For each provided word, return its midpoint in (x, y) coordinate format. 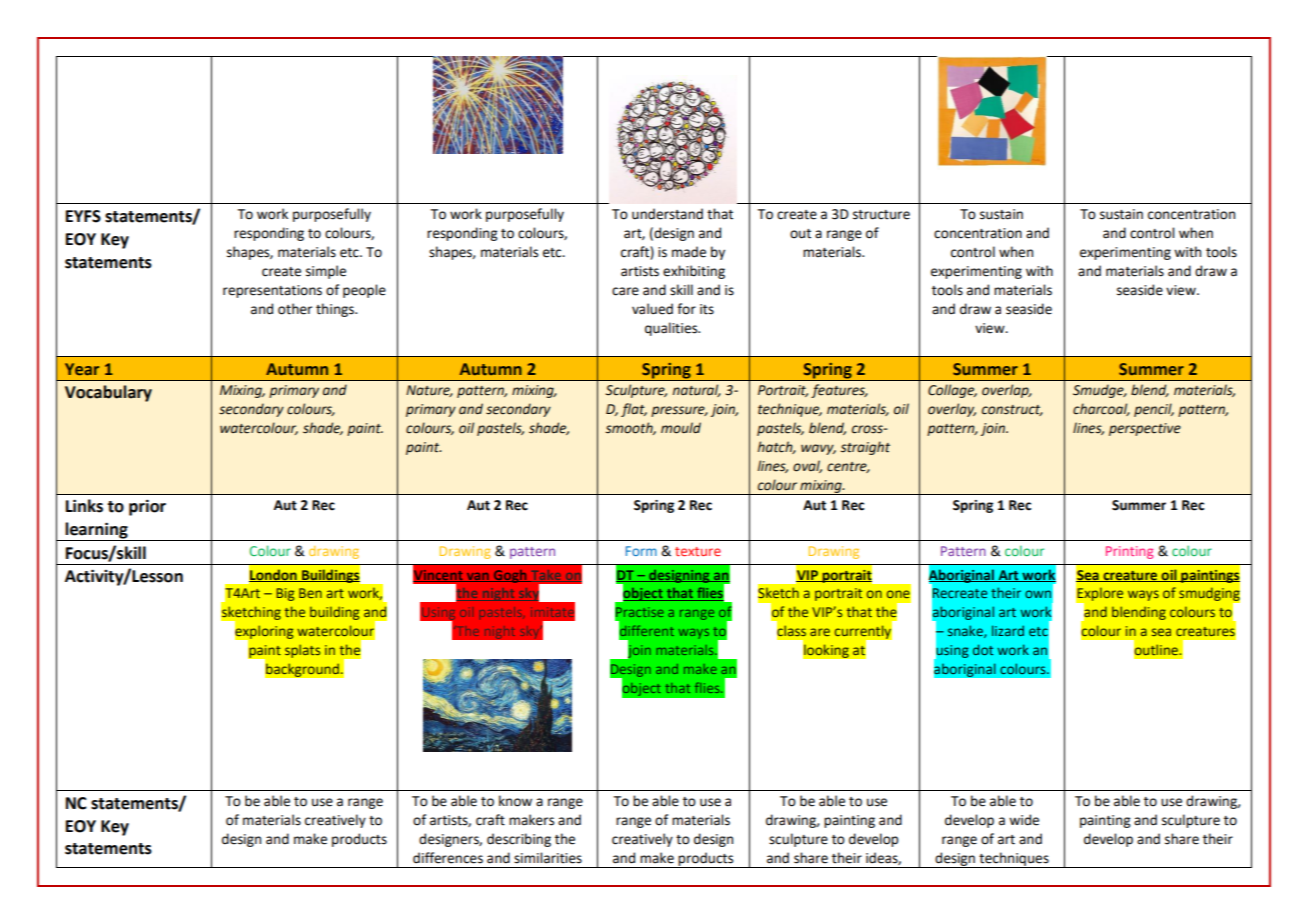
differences (448, 858)
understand (667, 214)
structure (881, 215)
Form (641, 551)
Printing (1129, 552)
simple (326, 272)
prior (147, 507)
